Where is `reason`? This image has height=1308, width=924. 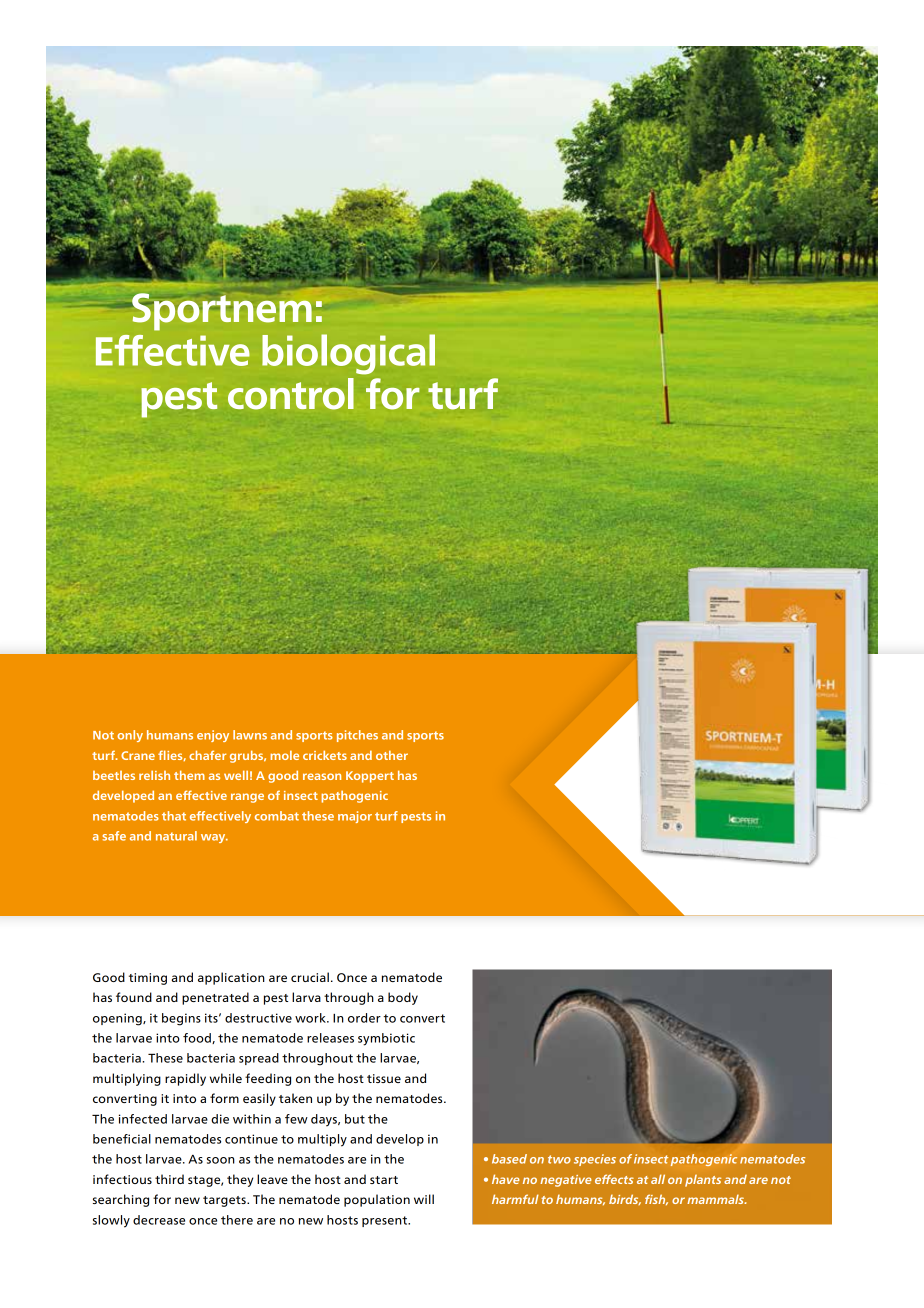
reason is located at coordinates (322, 776).
